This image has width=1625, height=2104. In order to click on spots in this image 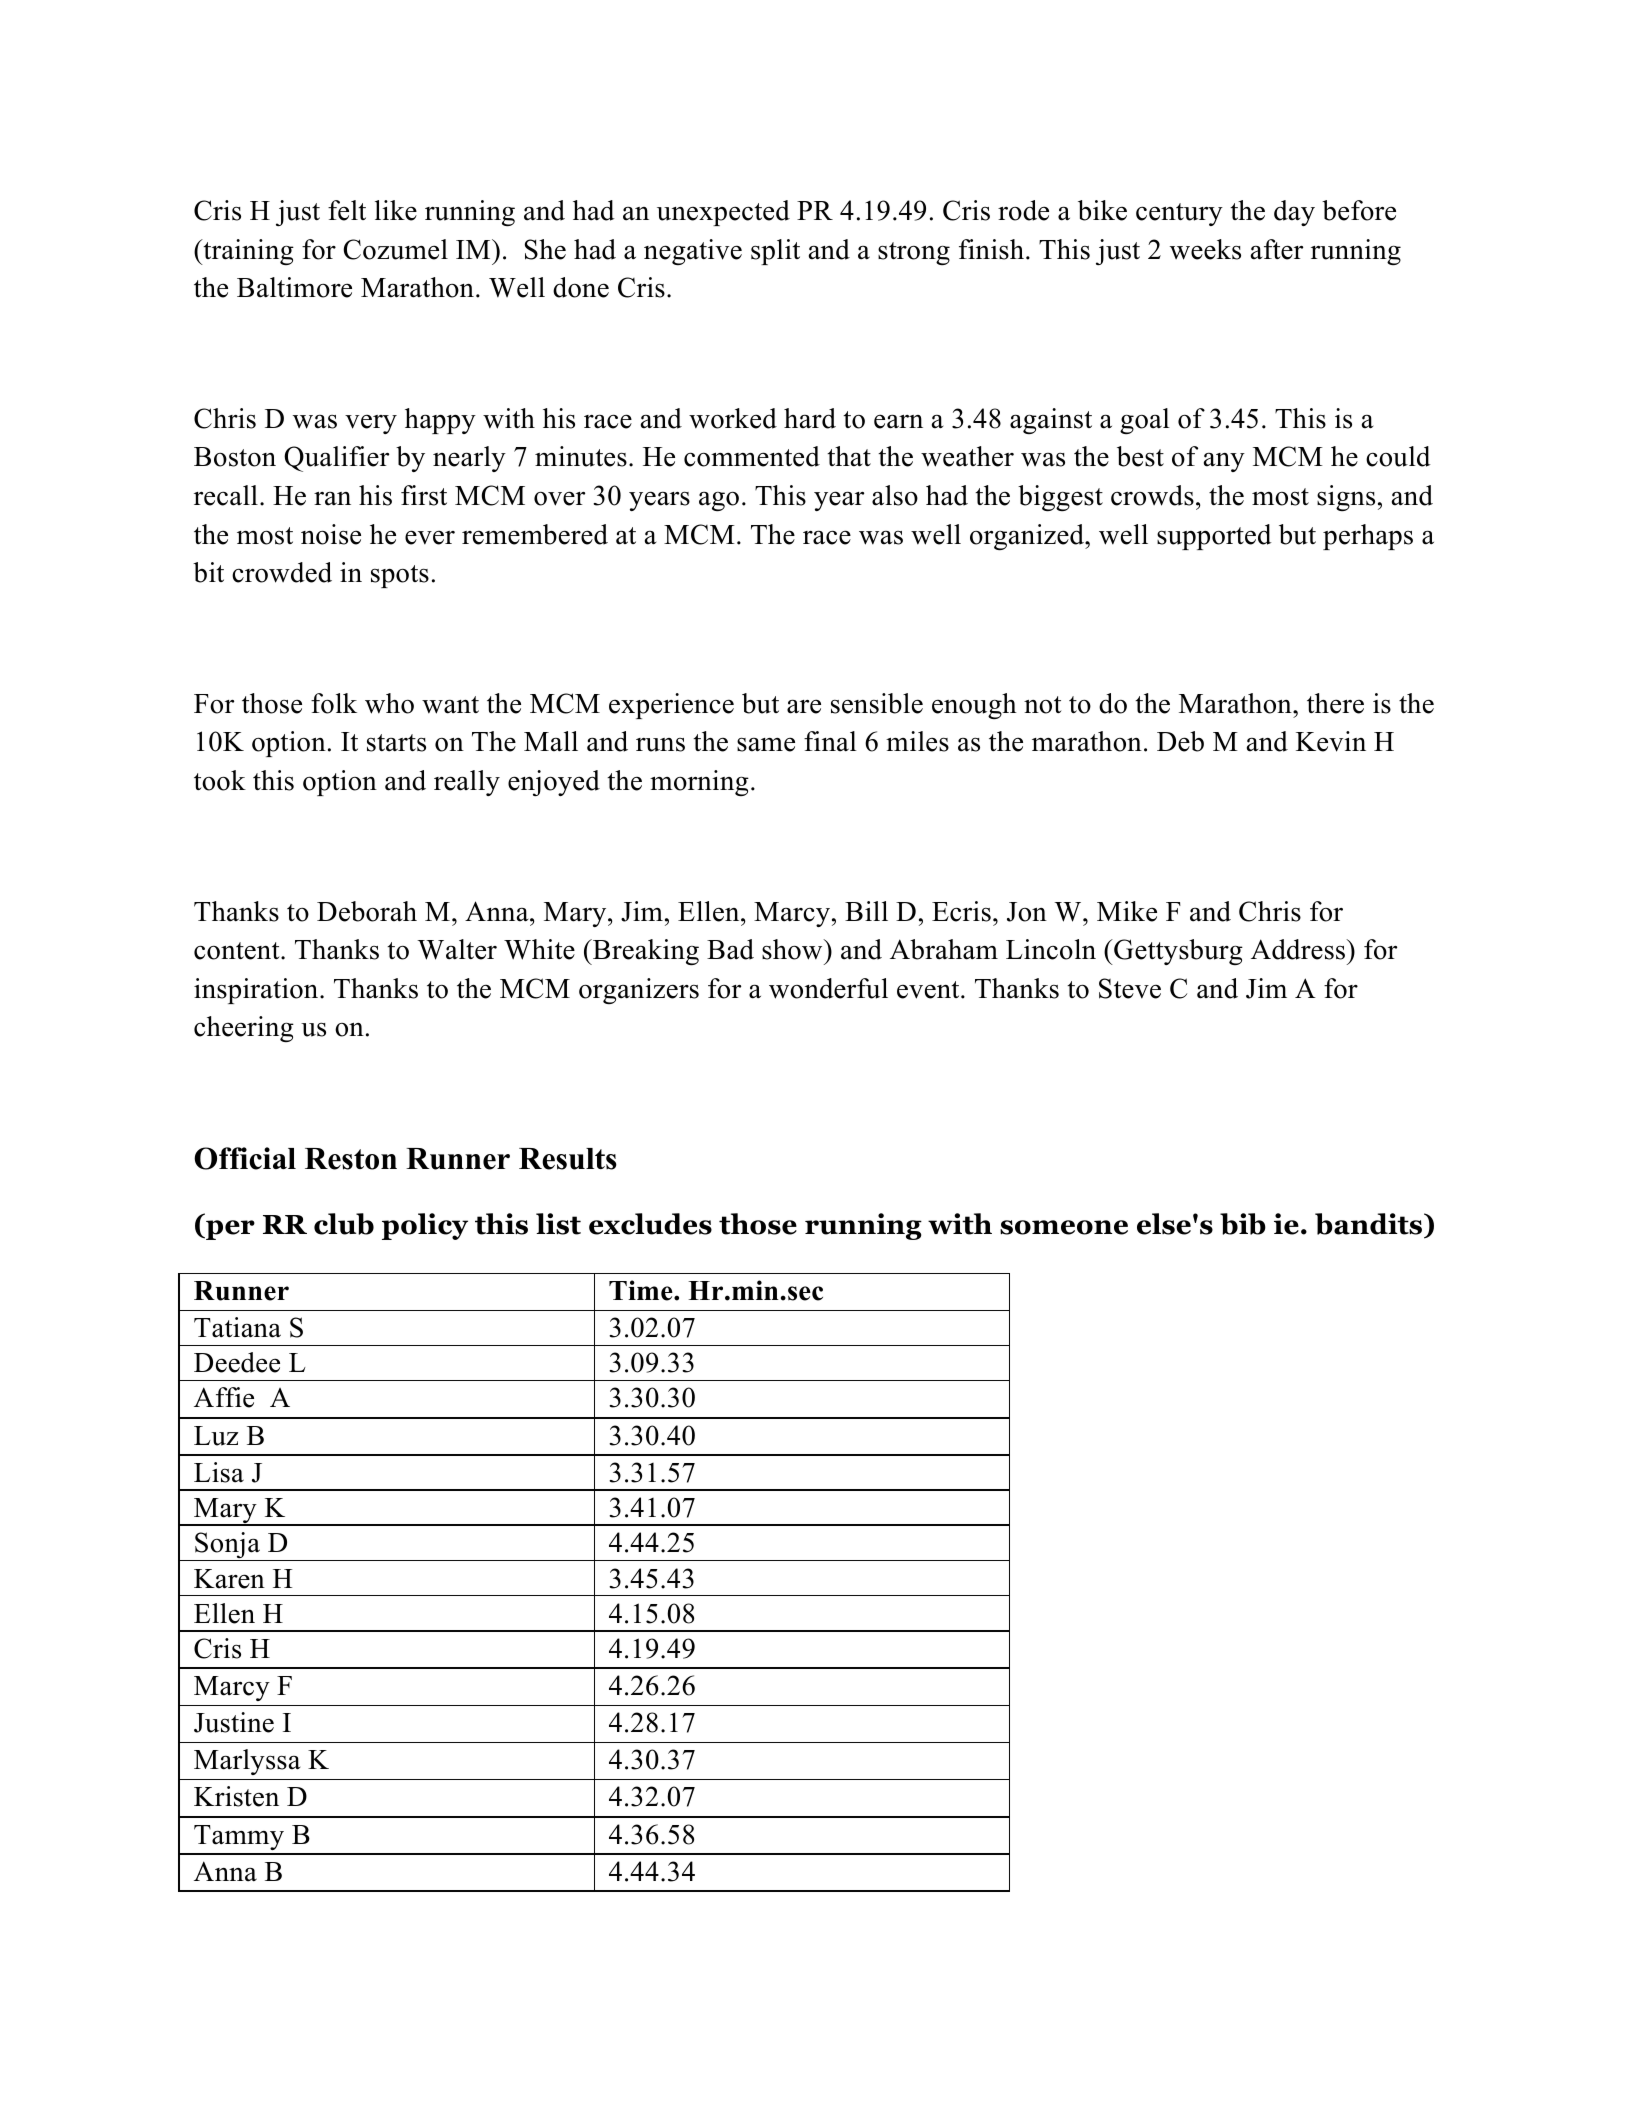, I will do `click(400, 576)`.
